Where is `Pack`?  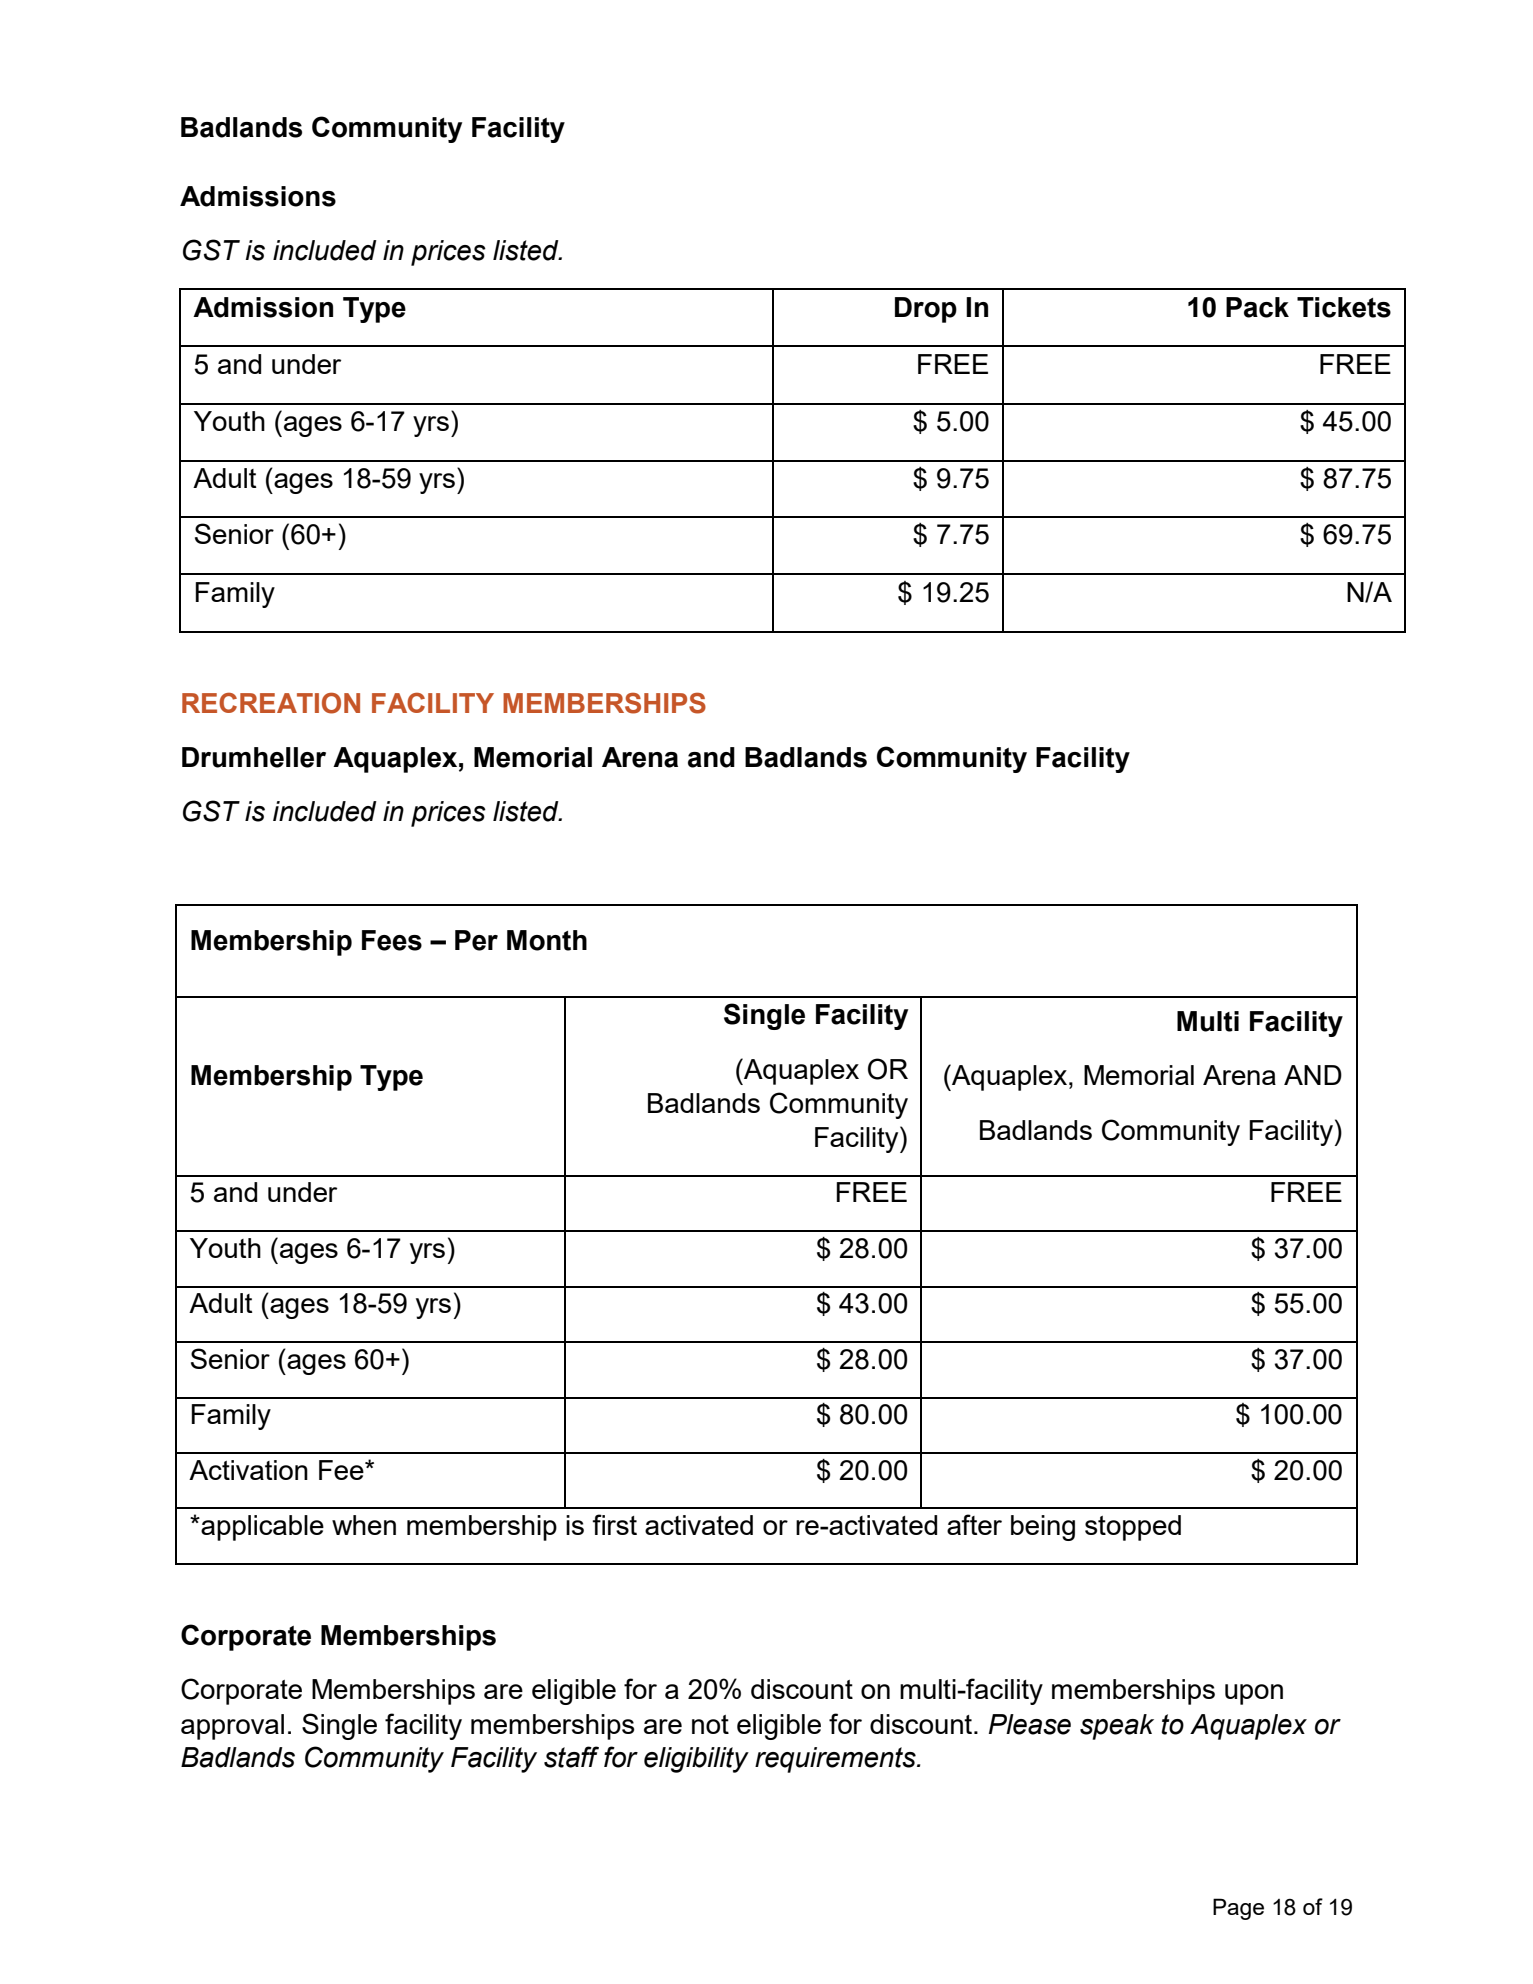 Pack is located at coordinates (1257, 307).
